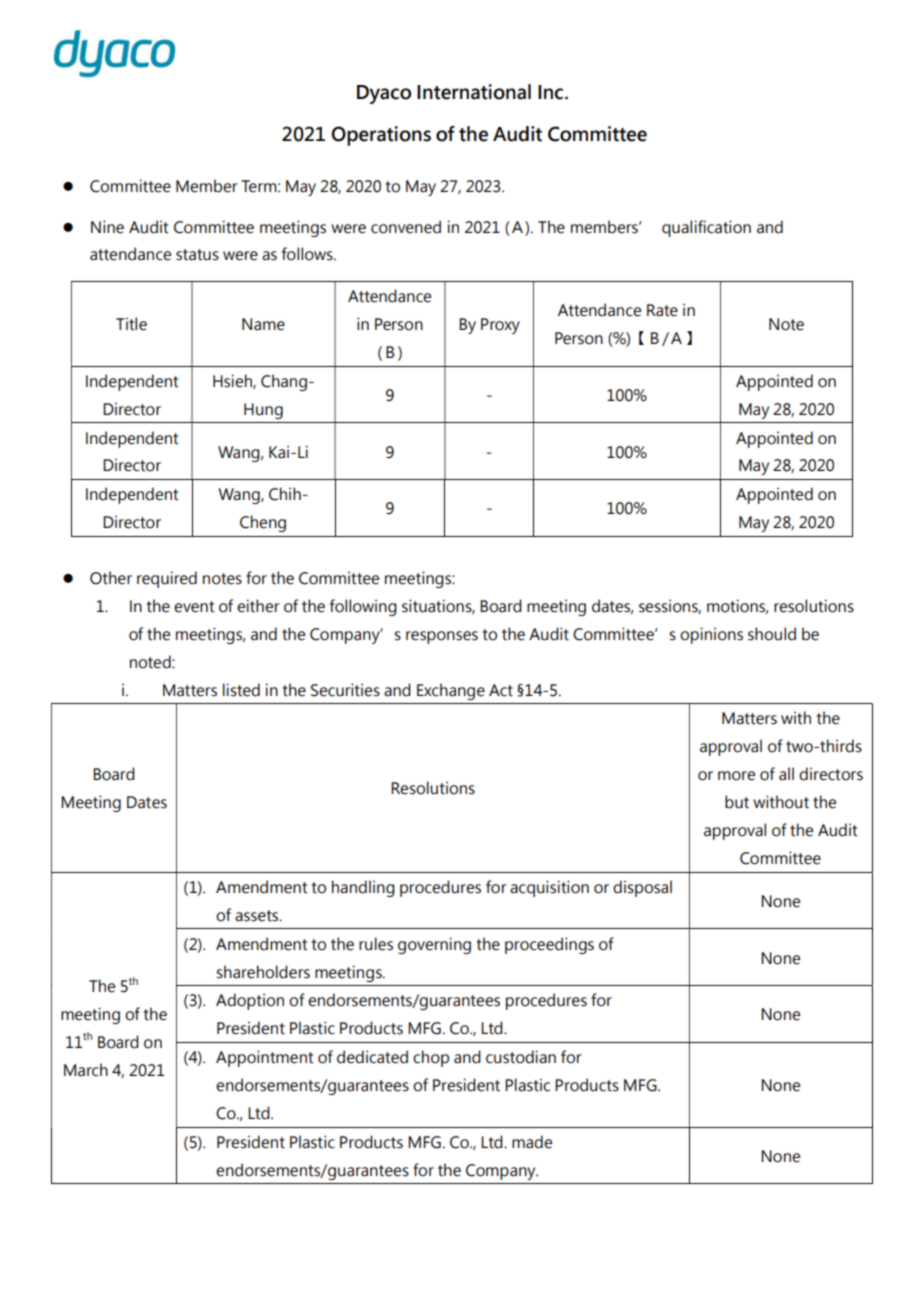 The image size is (924, 1308). I want to click on International, so click(474, 92).
